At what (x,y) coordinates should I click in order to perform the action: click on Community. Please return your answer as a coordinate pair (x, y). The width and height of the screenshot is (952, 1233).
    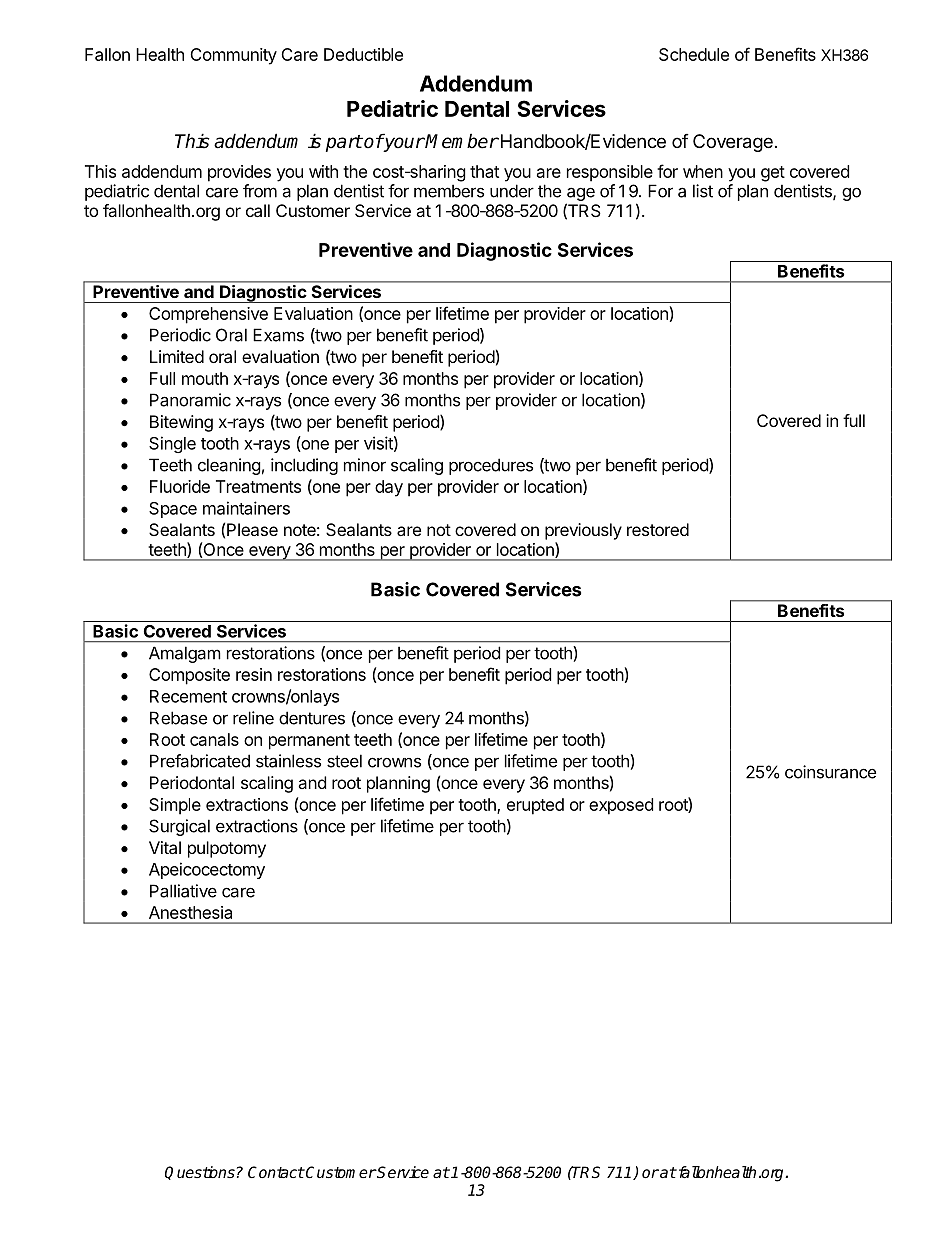
    Looking at the image, I should click on (233, 56).
